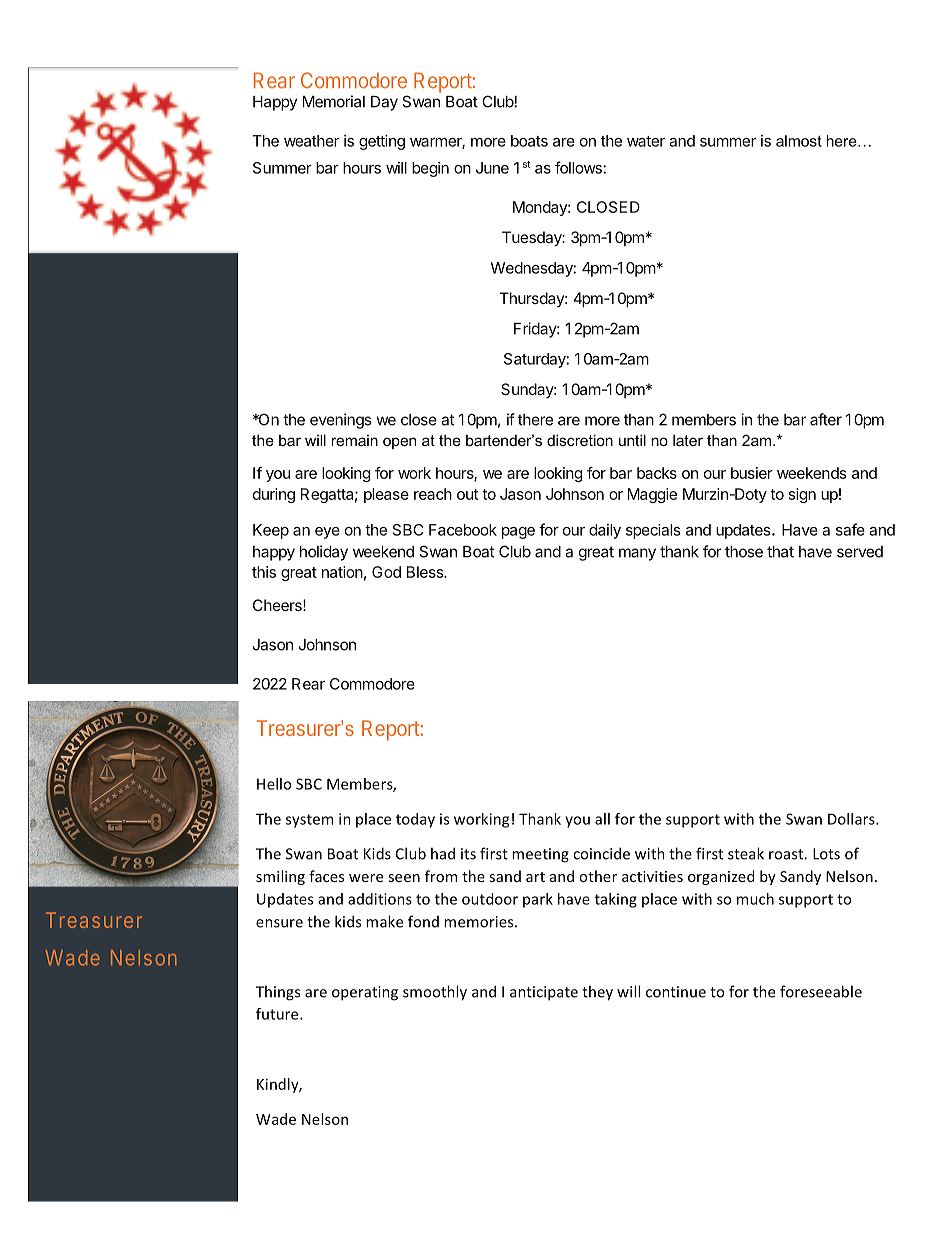 Image resolution: width=952 pixels, height=1233 pixels. What do you see at coordinates (544, 993) in the screenshot?
I see `anticipate` at bounding box center [544, 993].
